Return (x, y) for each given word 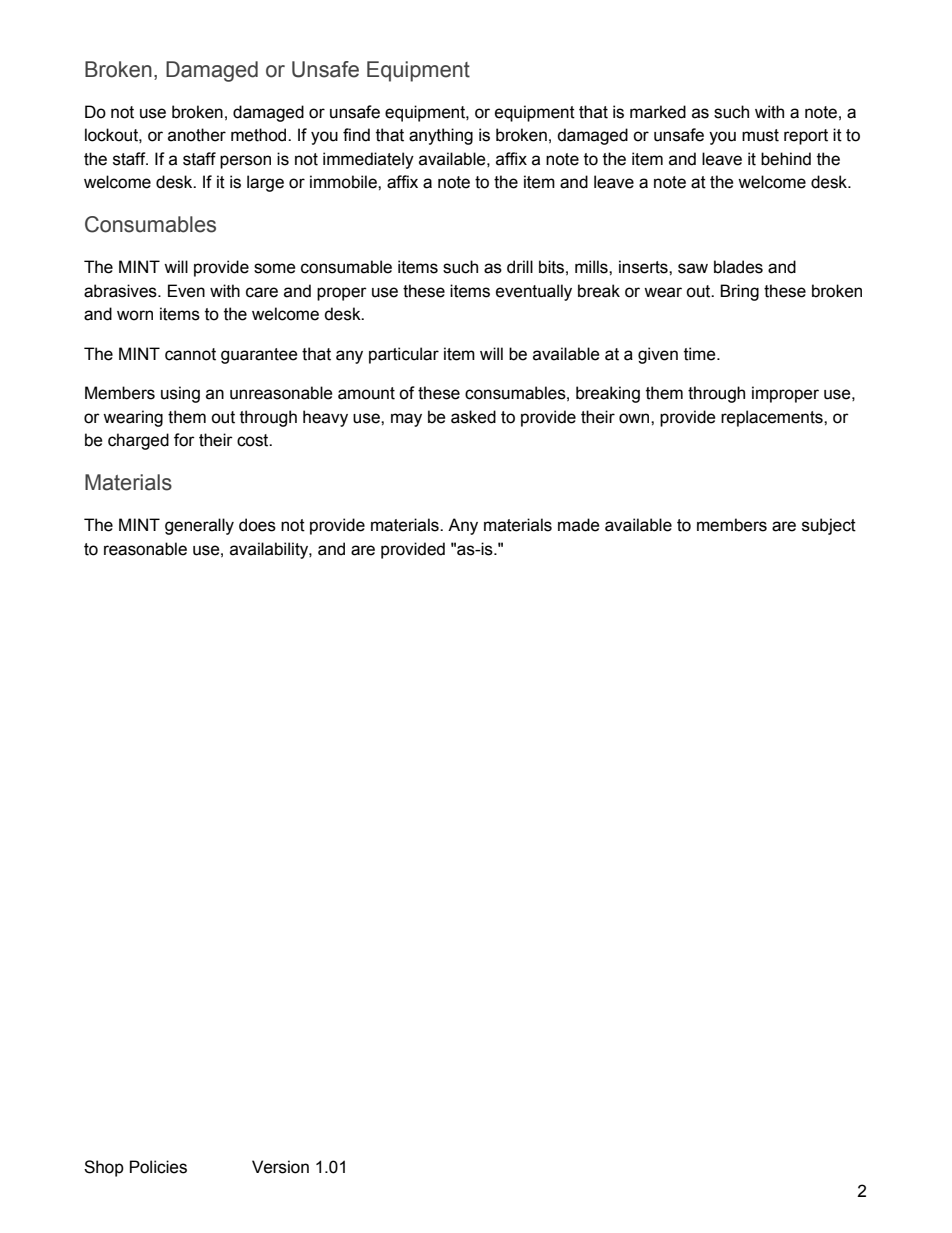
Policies (158, 1167)
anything (441, 136)
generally (199, 526)
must (760, 135)
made (579, 525)
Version (280, 1167)
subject (829, 526)
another (197, 135)
